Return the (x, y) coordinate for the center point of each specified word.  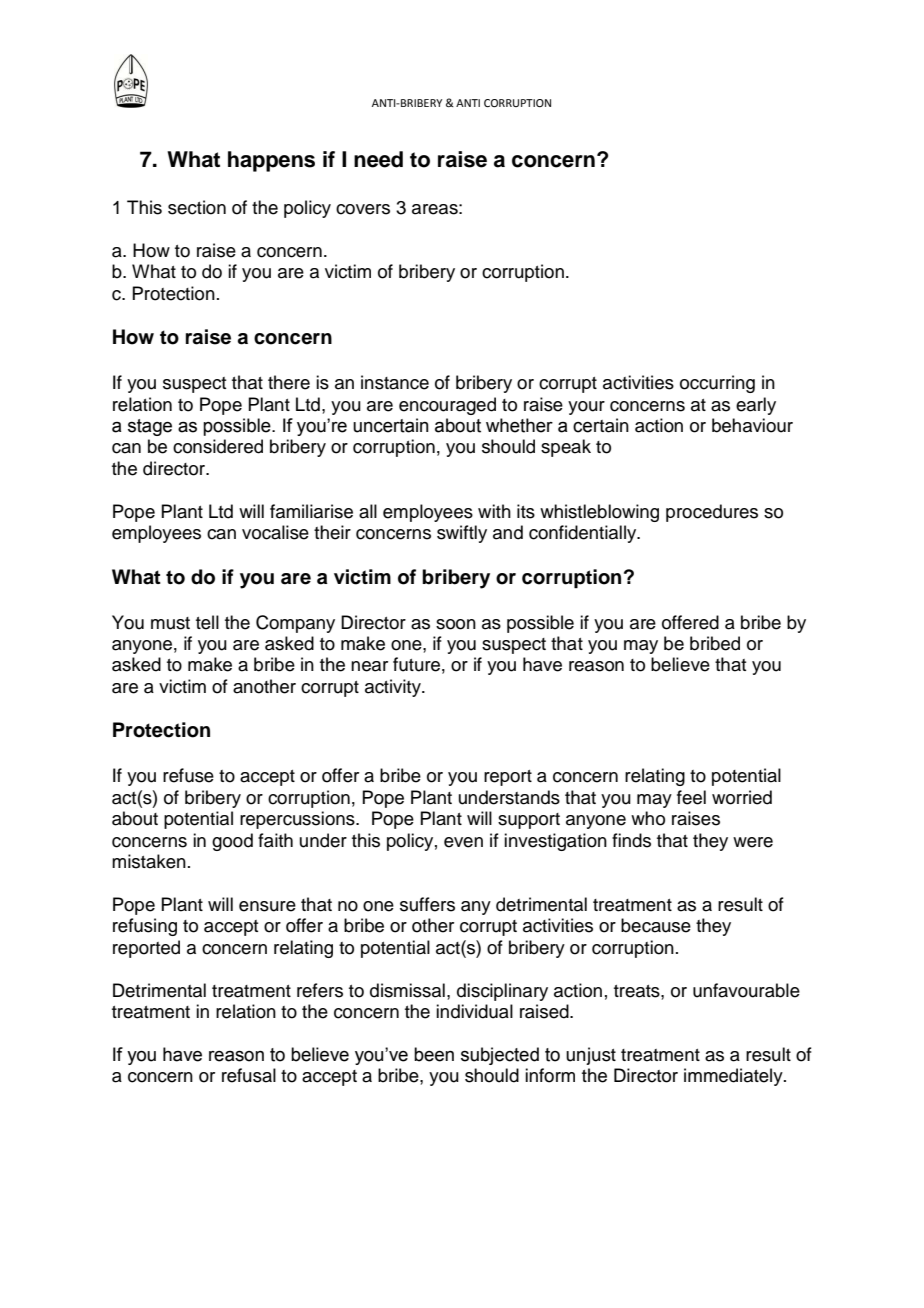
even (463, 842)
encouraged (447, 406)
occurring (717, 384)
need (378, 159)
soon (456, 624)
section (197, 207)
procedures (712, 513)
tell (207, 622)
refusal (249, 1075)
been (434, 1054)
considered (218, 446)
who (648, 818)
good (232, 842)
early (756, 406)
